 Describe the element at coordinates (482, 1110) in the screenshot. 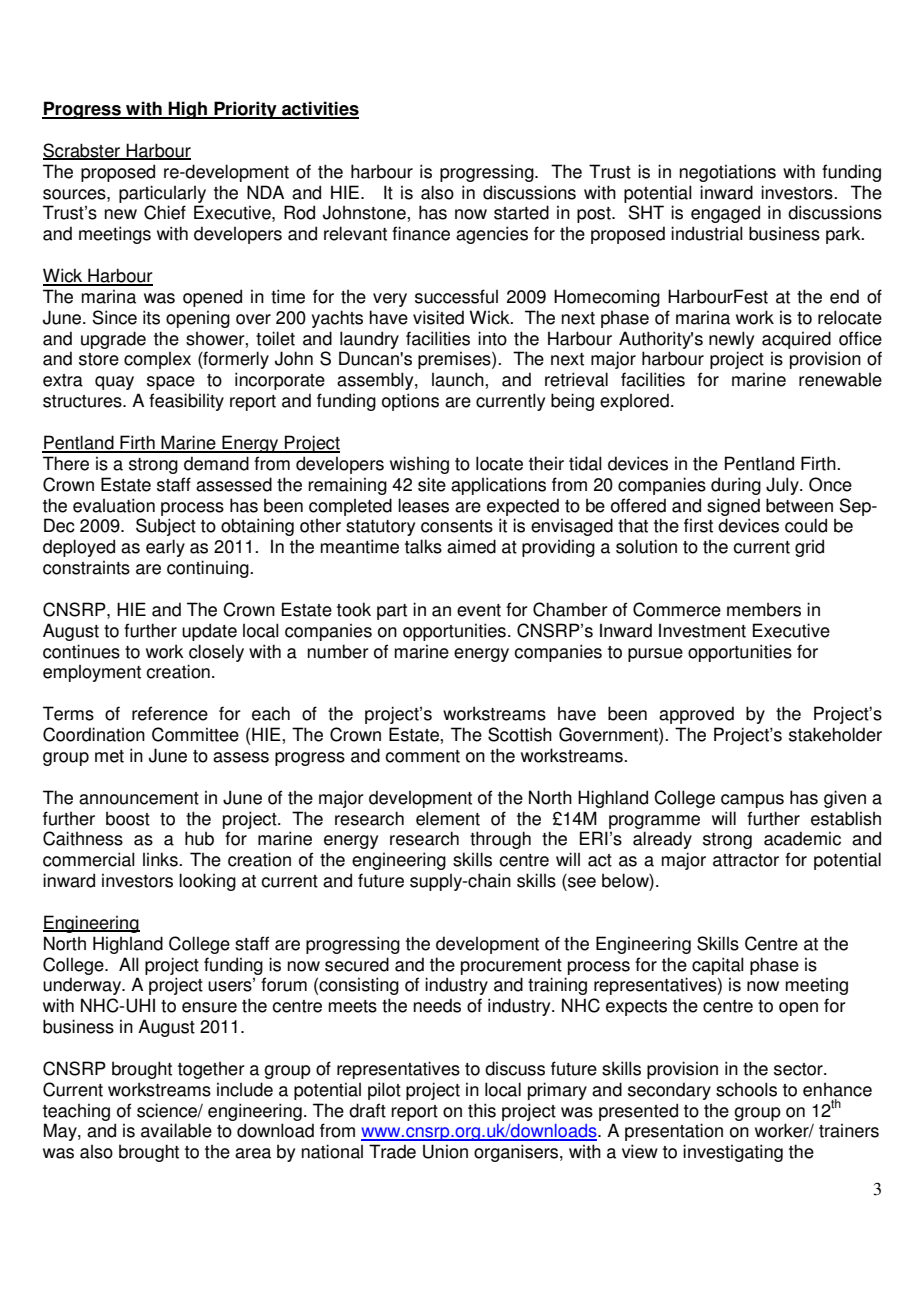

I see `this` at that location.
